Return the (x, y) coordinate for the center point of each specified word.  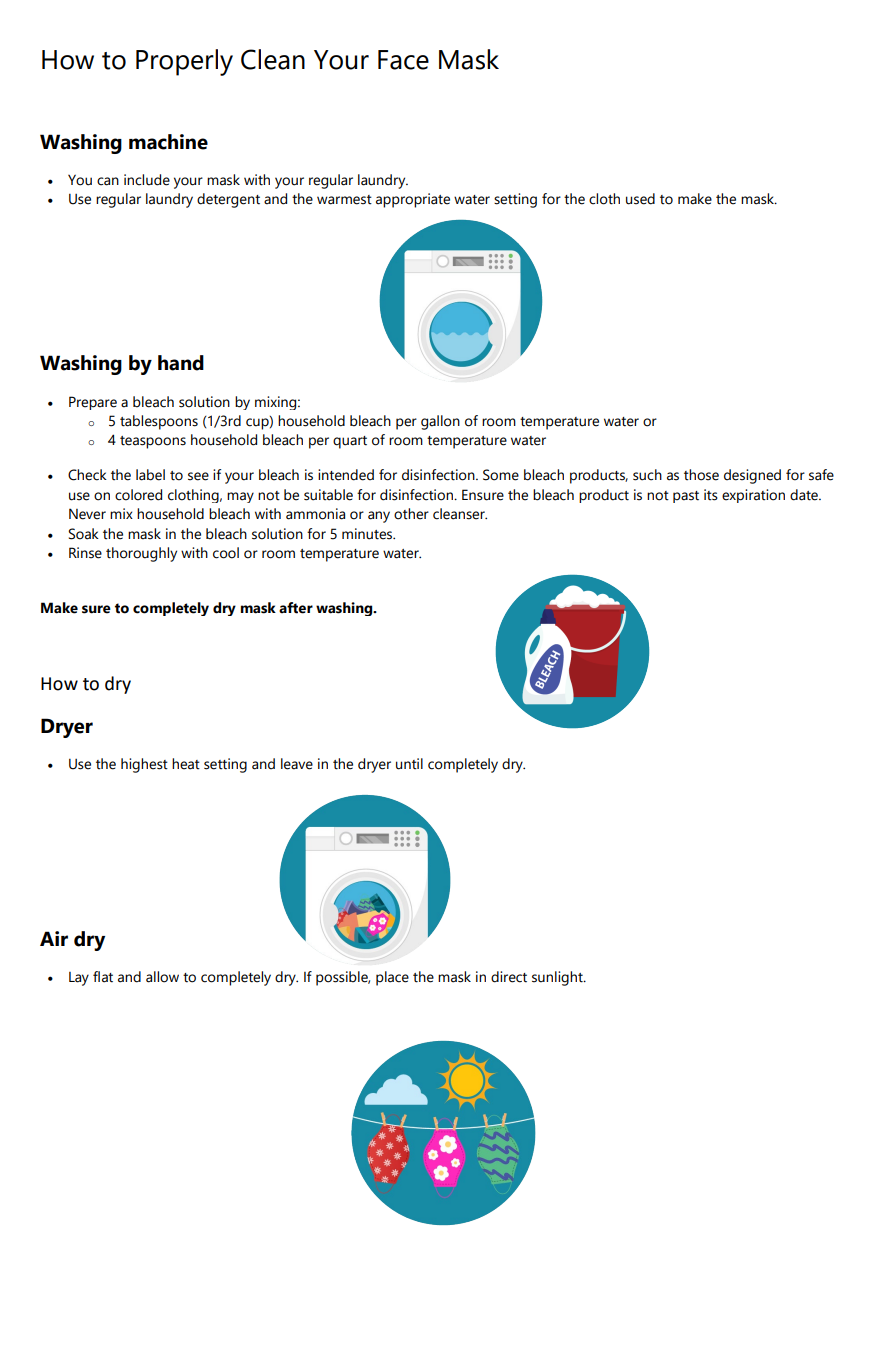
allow (162, 977)
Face (403, 60)
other (411, 514)
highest (144, 765)
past (686, 497)
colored (138, 495)
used (640, 199)
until (409, 764)
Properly (184, 62)
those (701, 475)
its (711, 495)
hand (181, 363)
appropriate (413, 200)
